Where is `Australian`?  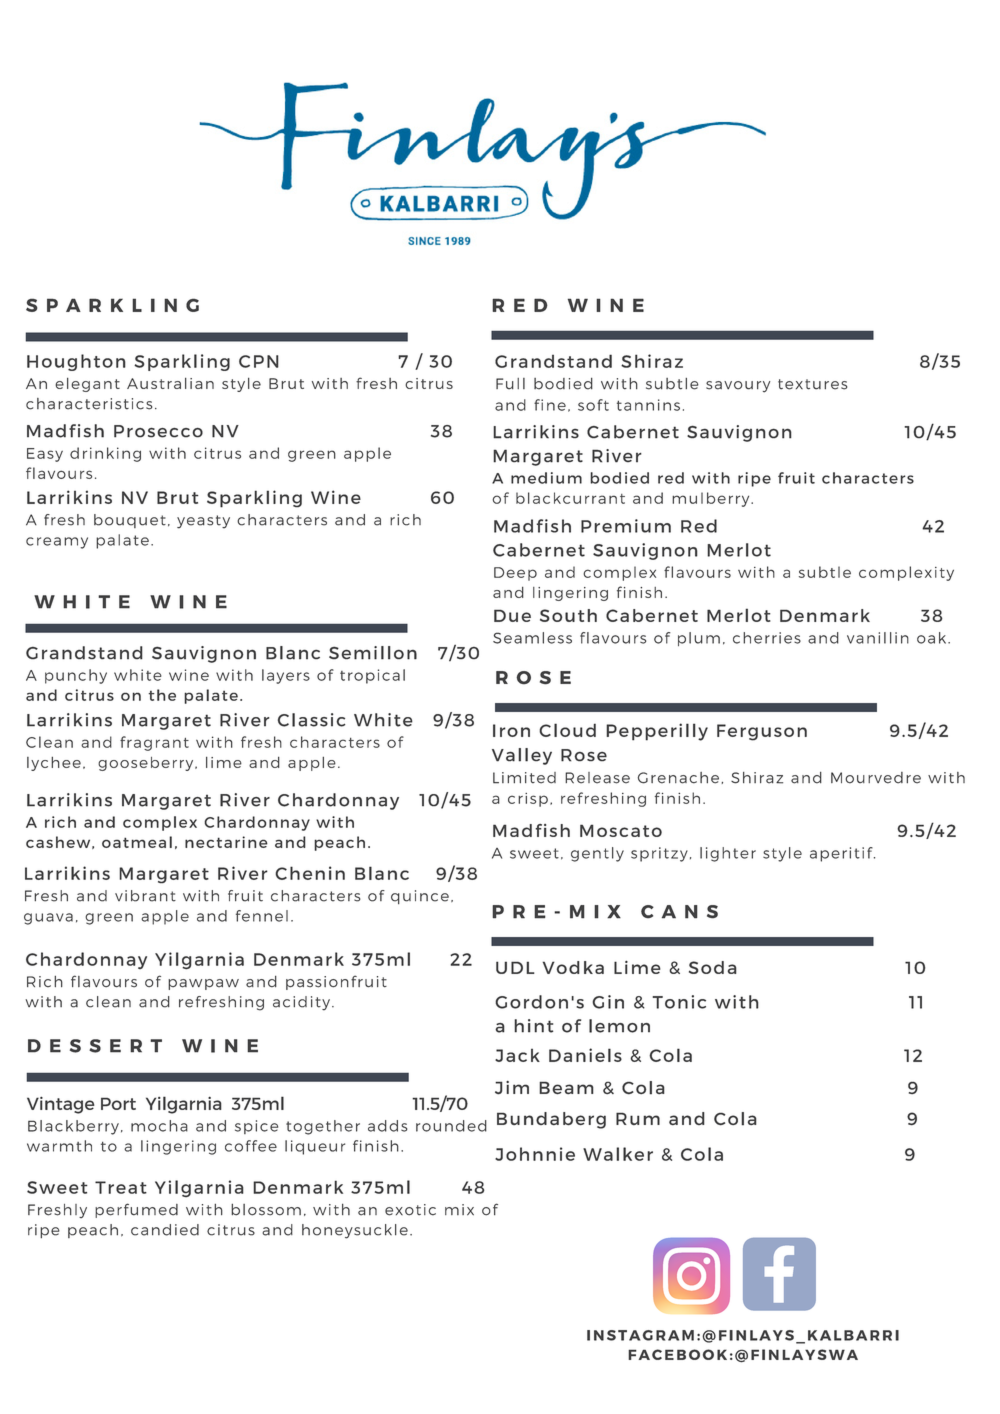
Australian is located at coordinates (170, 383).
